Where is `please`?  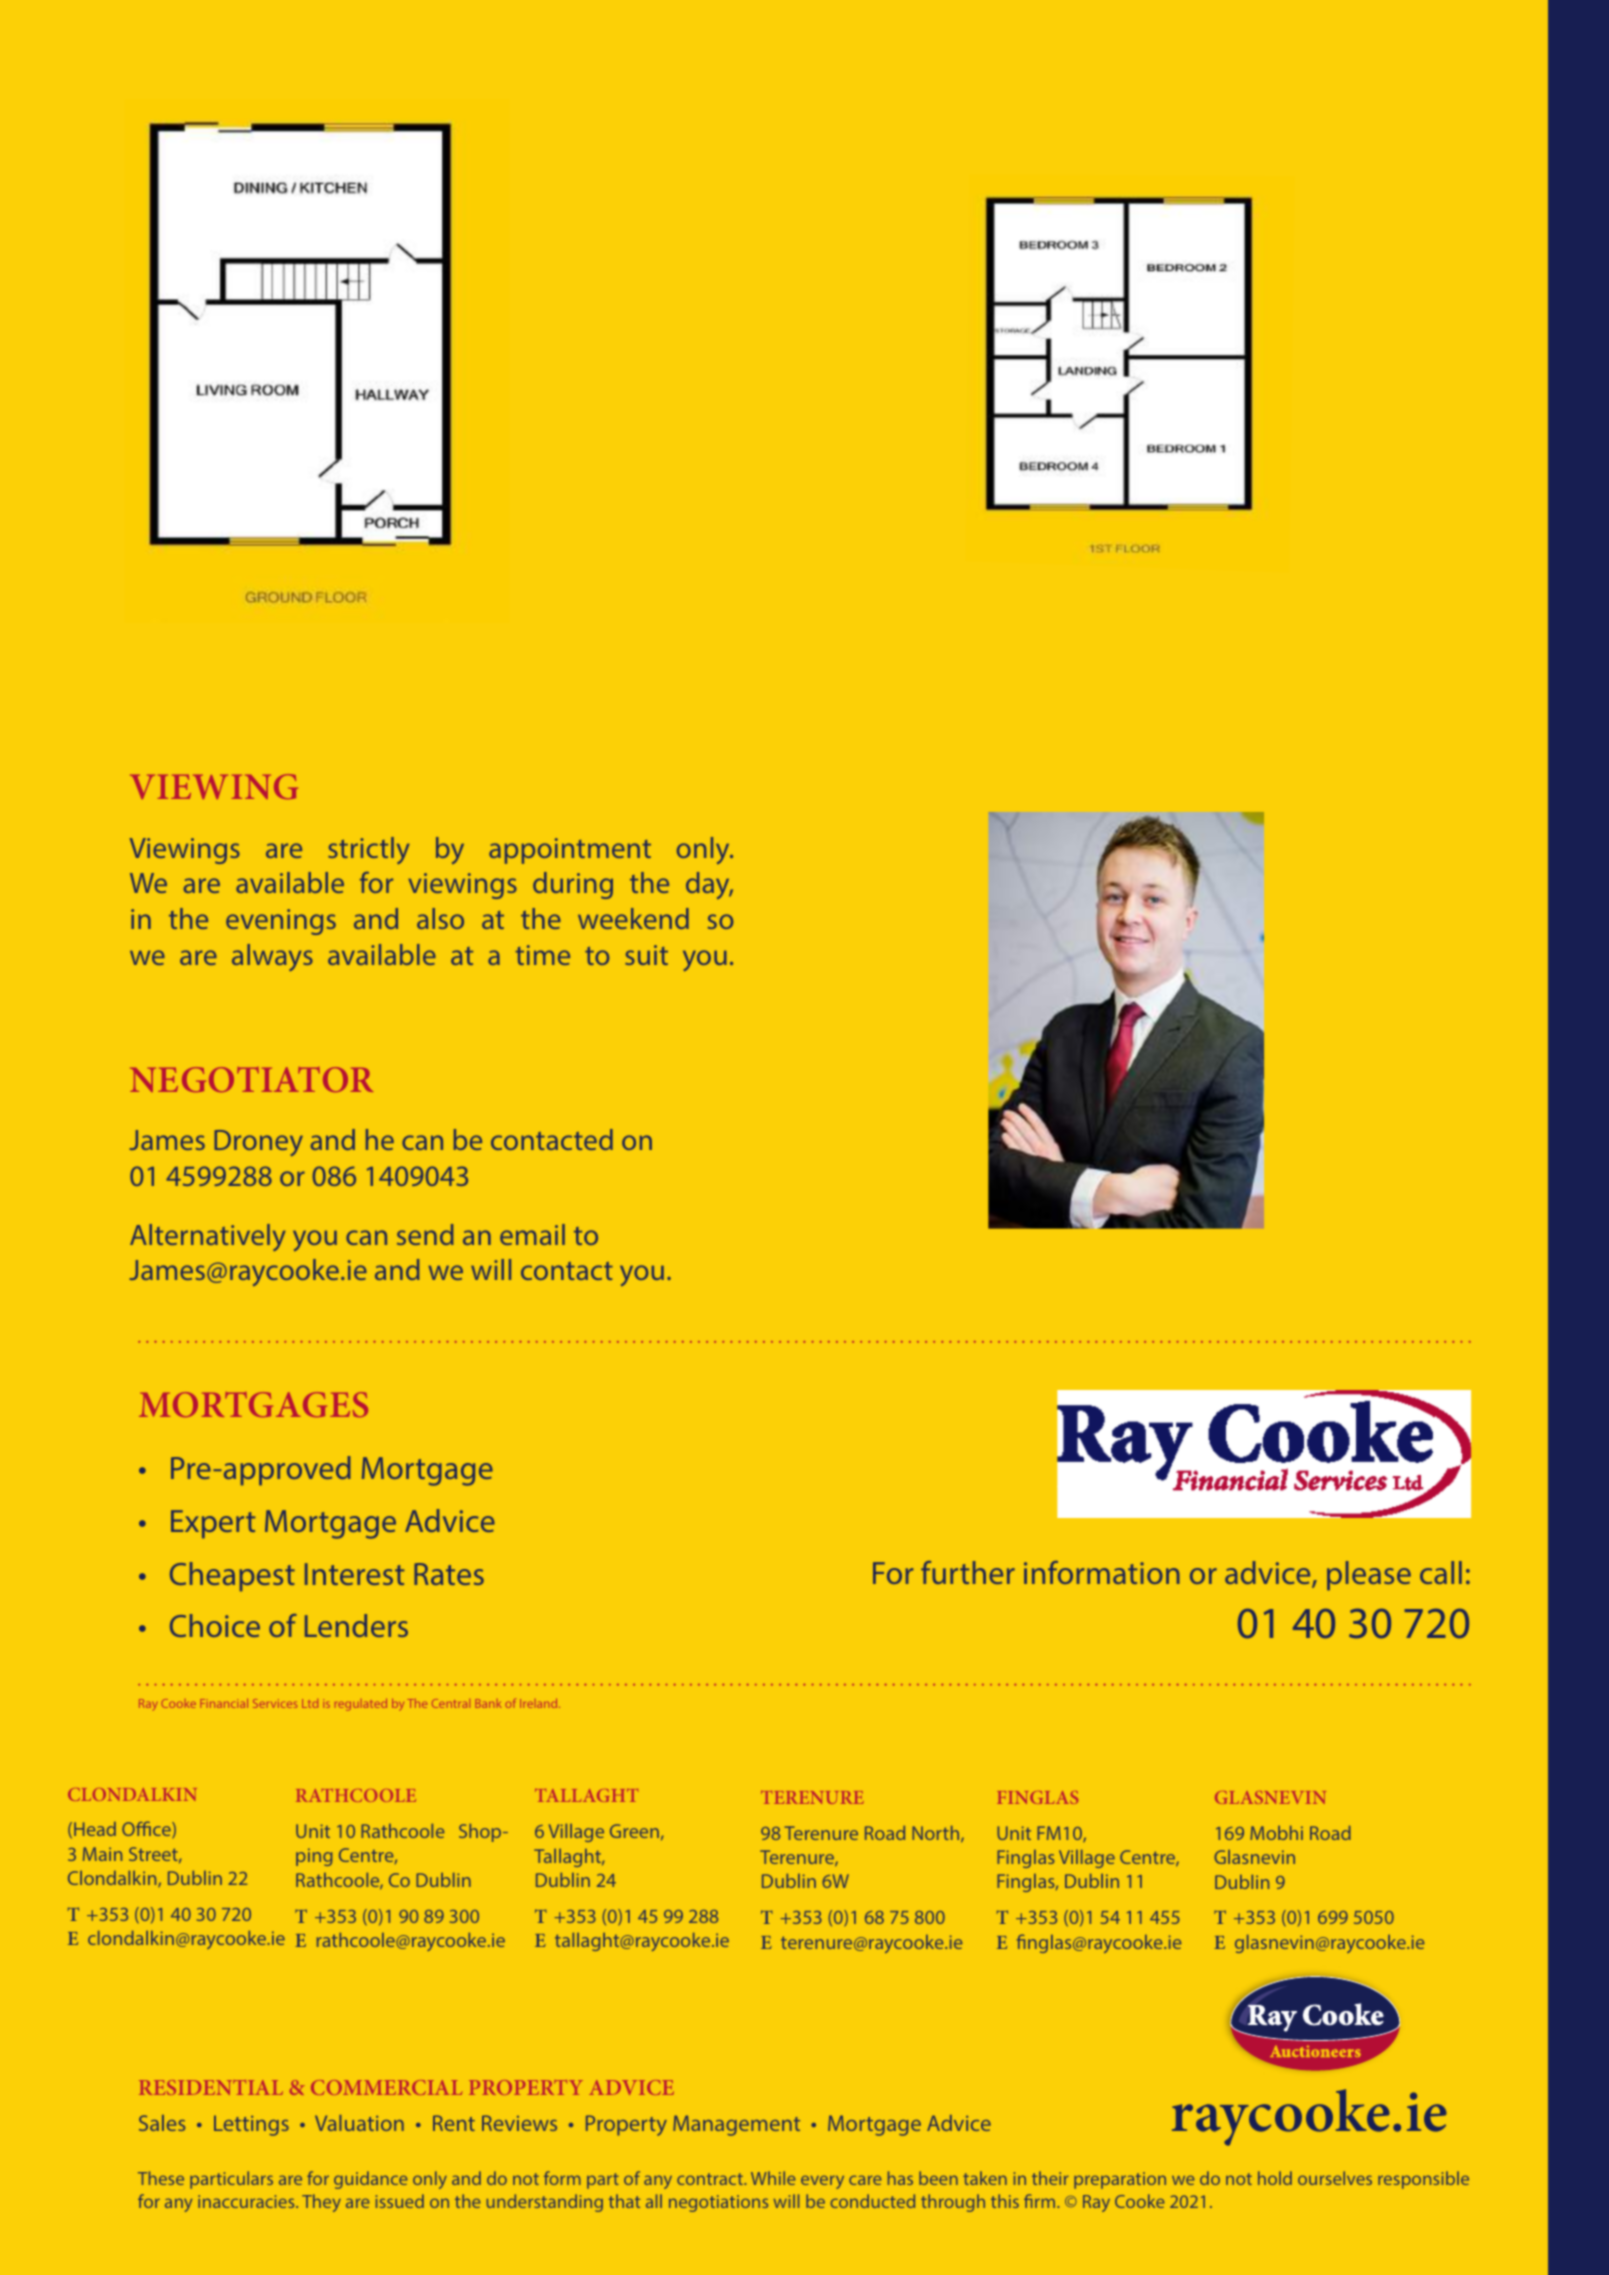 please is located at coordinates (1369, 1575).
